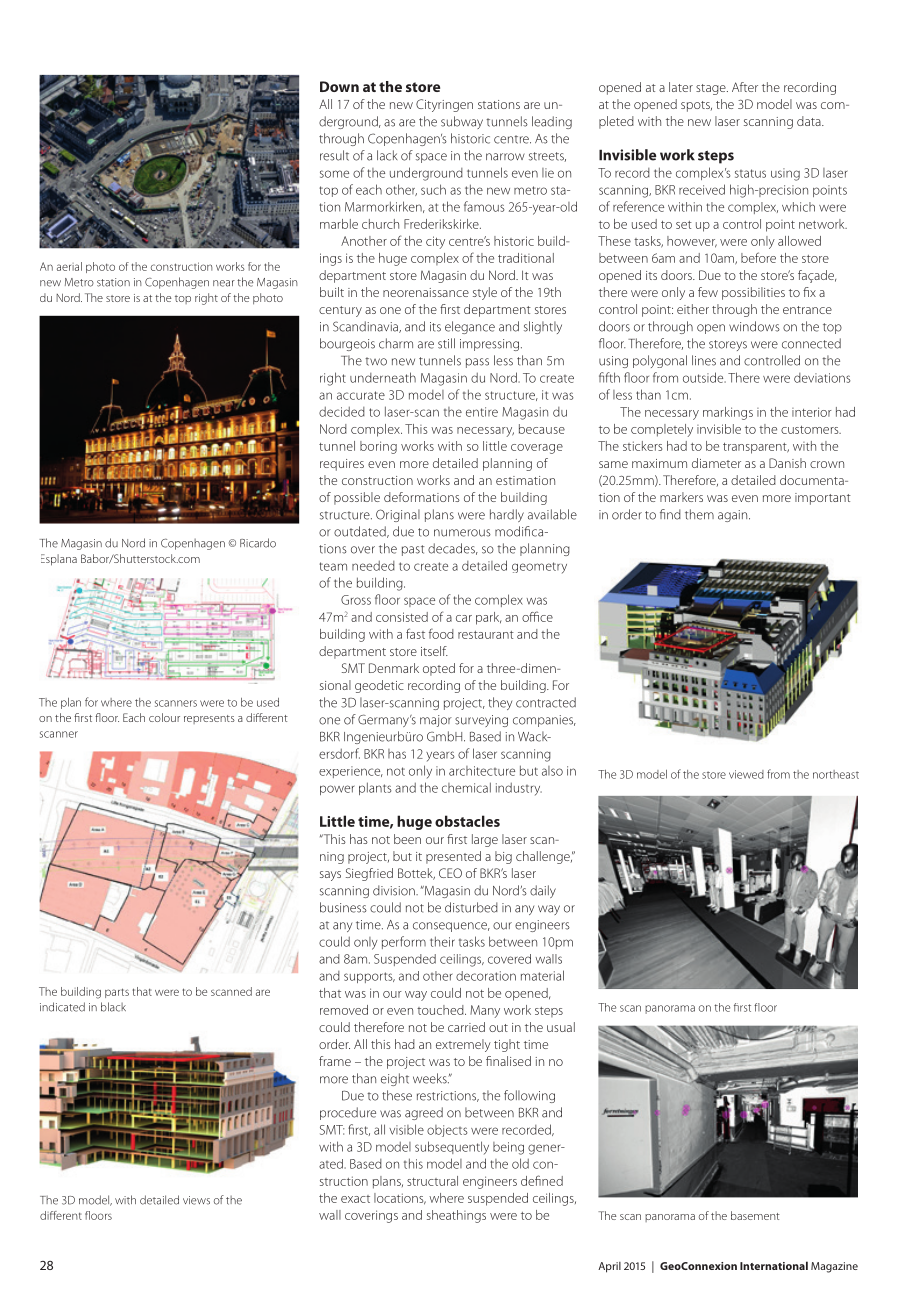  Describe the element at coordinates (704, 377) in the screenshot. I see `outside` at that location.
